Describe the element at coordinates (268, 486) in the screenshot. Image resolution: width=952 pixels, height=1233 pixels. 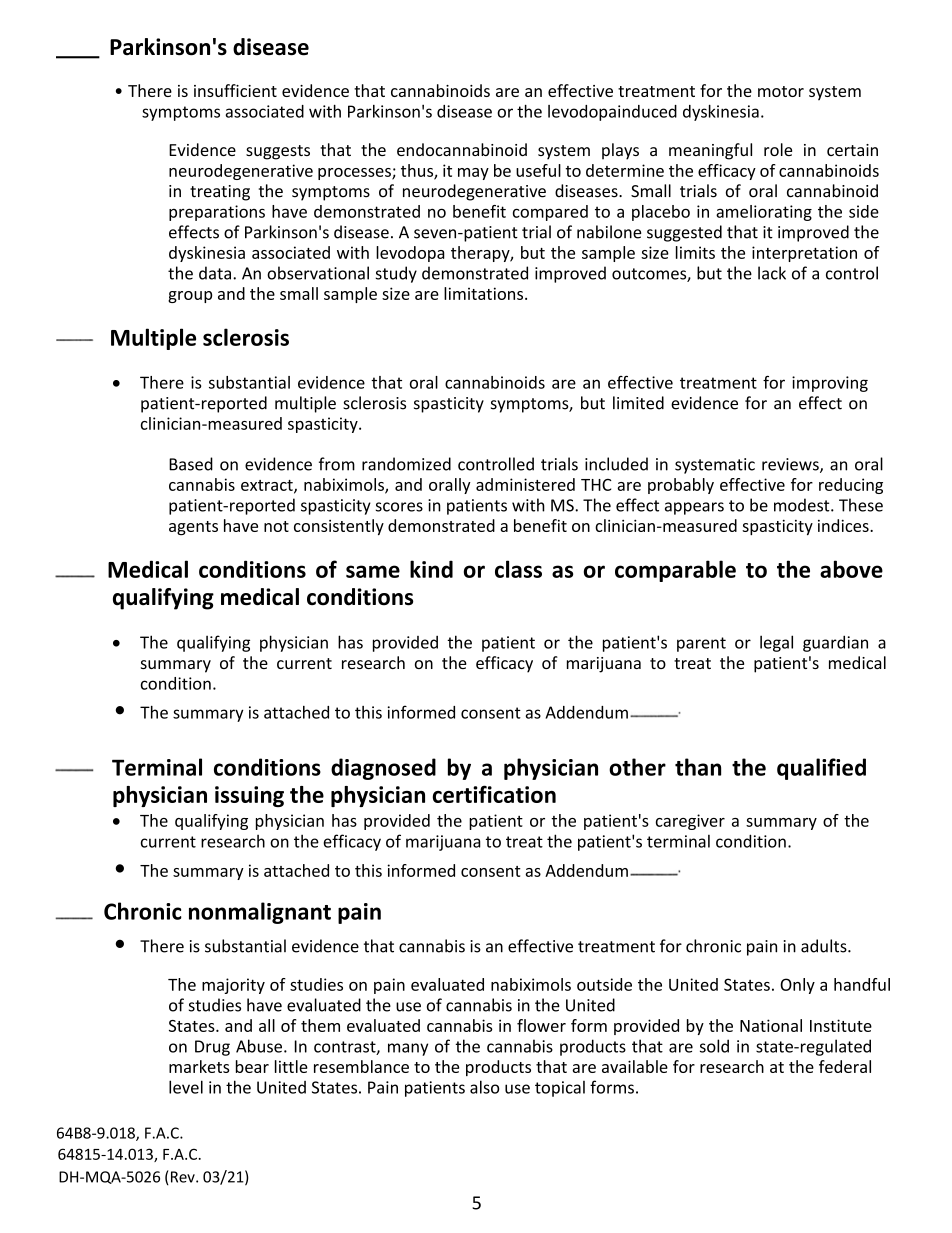
I see `extract` at that location.
